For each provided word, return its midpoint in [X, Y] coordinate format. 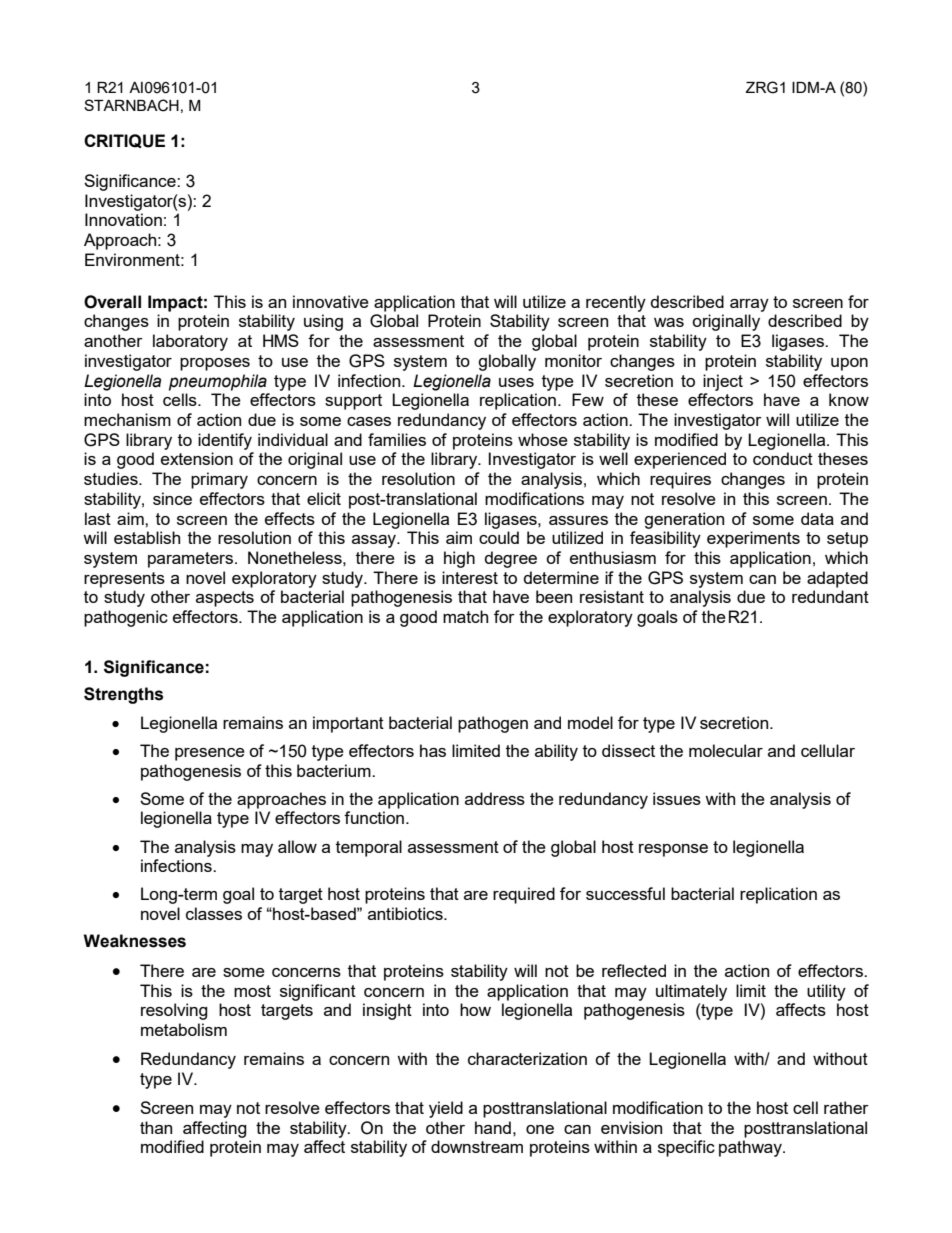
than [156, 1127]
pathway [751, 1148]
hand [493, 1127]
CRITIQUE [124, 141]
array [749, 305]
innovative [331, 301]
